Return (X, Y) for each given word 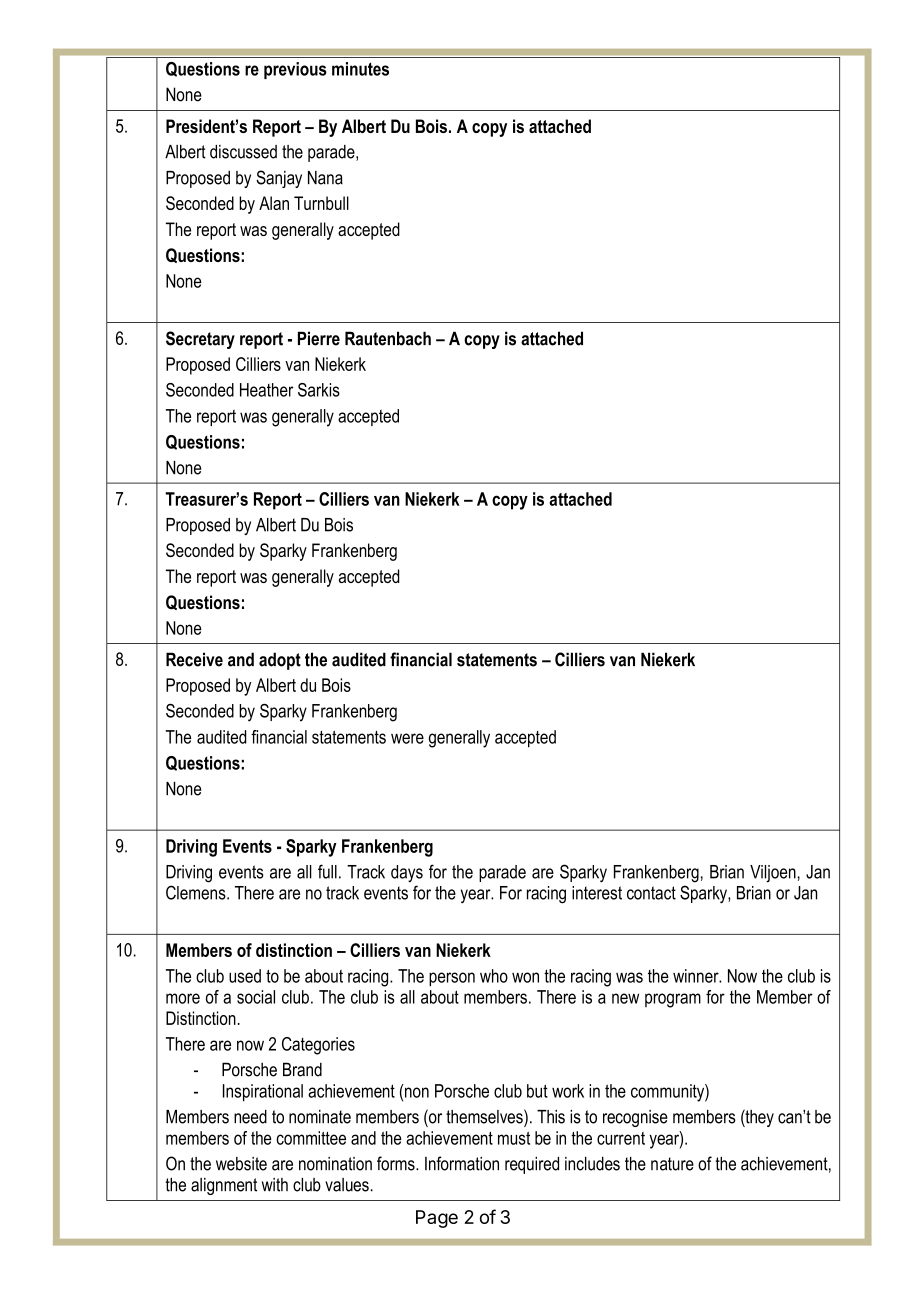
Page (437, 1219)
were (407, 738)
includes (592, 1164)
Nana (325, 178)
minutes (360, 69)
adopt (280, 661)
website (241, 1164)
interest (597, 893)
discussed (243, 152)
